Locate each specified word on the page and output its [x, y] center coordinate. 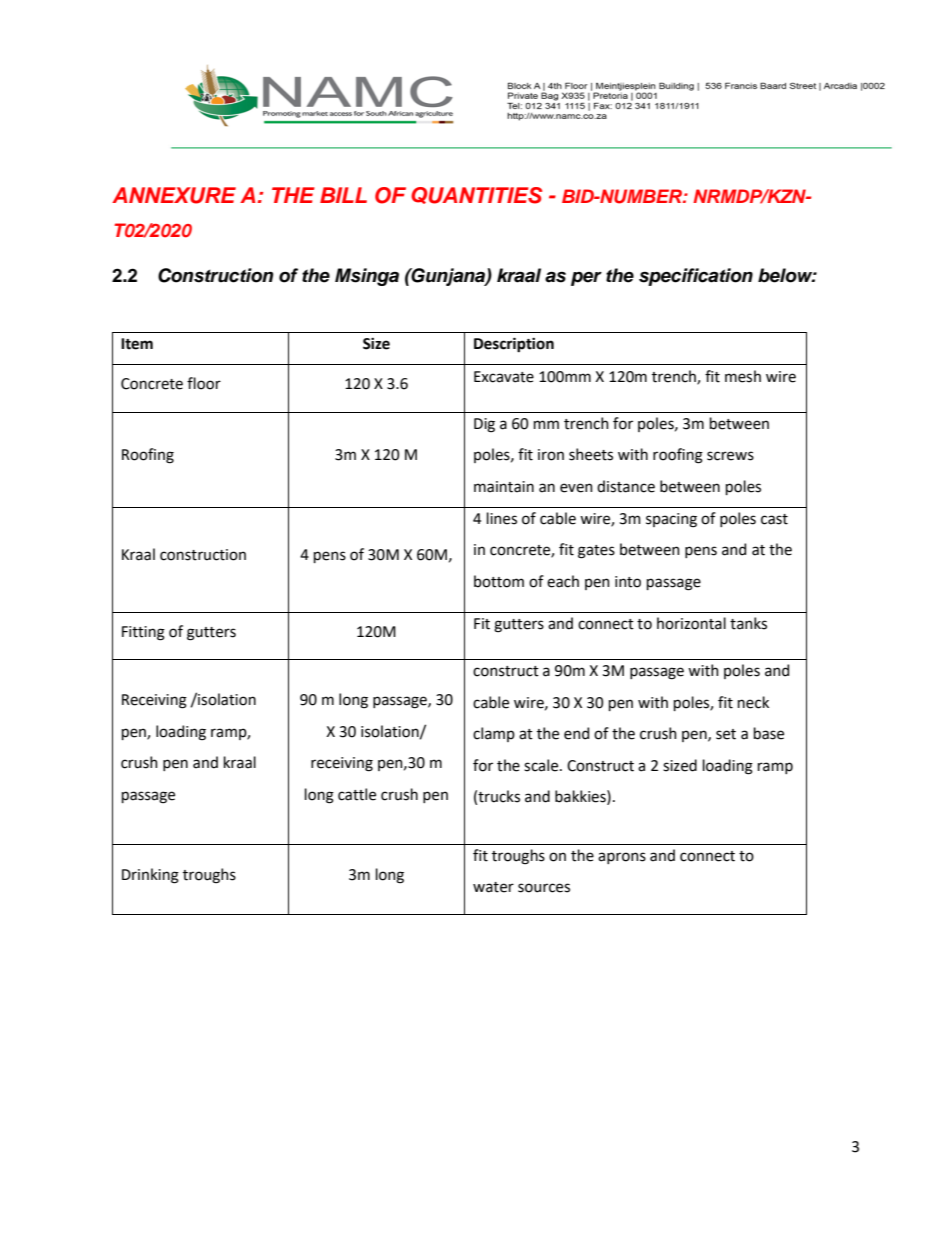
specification [696, 277]
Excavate [504, 377]
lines [502, 518]
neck [753, 702]
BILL [343, 195]
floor [204, 383]
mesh [743, 376]
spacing [671, 520]
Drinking [150, 876]
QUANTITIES [476, 195]
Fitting [143, 633]
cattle [357, 794]
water [493, 887]
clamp [494, 734]
